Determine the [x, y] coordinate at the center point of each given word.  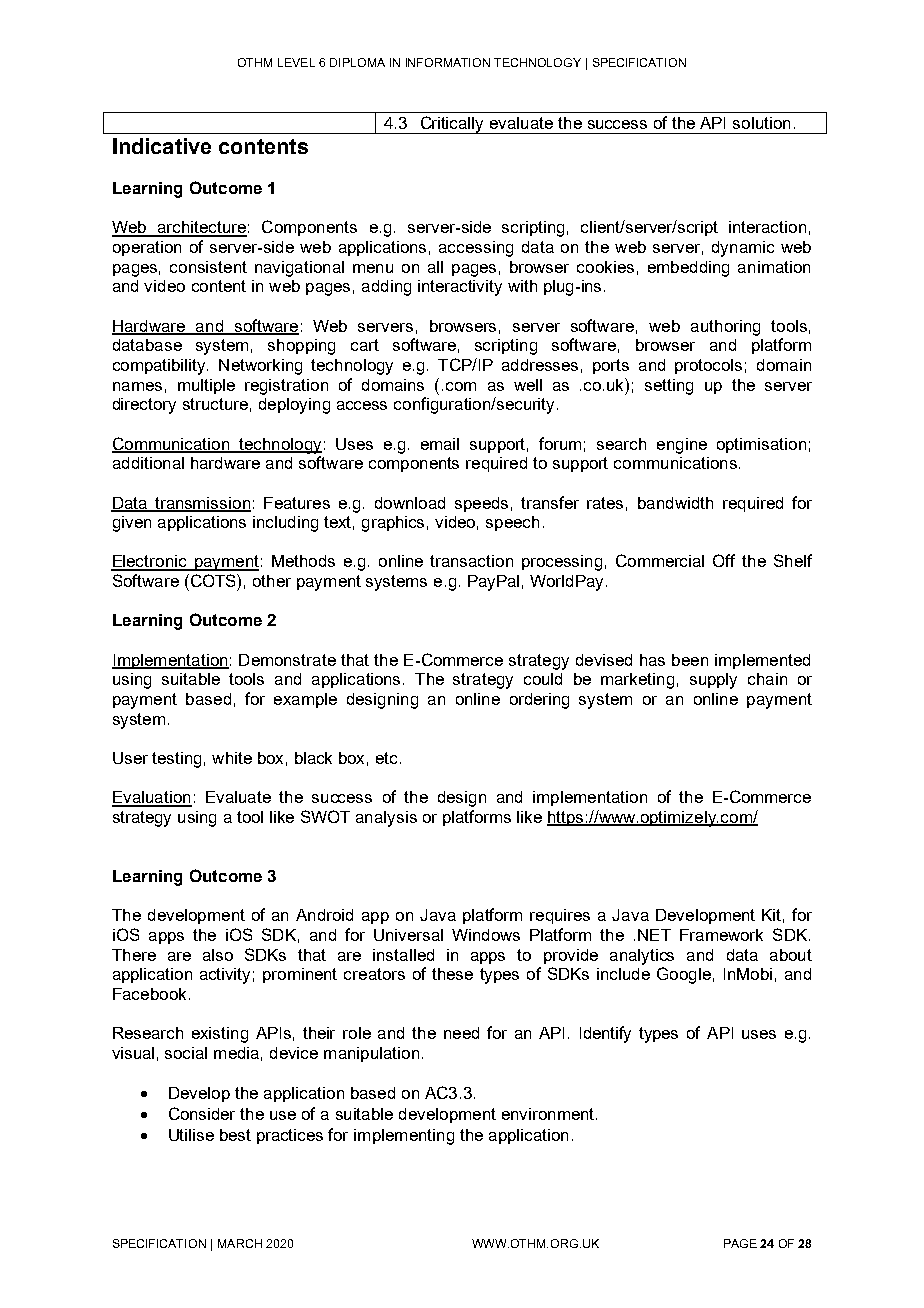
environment [549, 1114]
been [690, 660]
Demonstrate [287, 660]
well [528, 385]
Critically [452, 125]
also [218, 955]
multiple [206, 386]
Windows [486, 935]
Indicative [162, 146]
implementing [404, 1137]
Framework [721, 935]
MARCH [240, 1243]
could [543, 679]
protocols [708, 366]
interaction [767, 227]
